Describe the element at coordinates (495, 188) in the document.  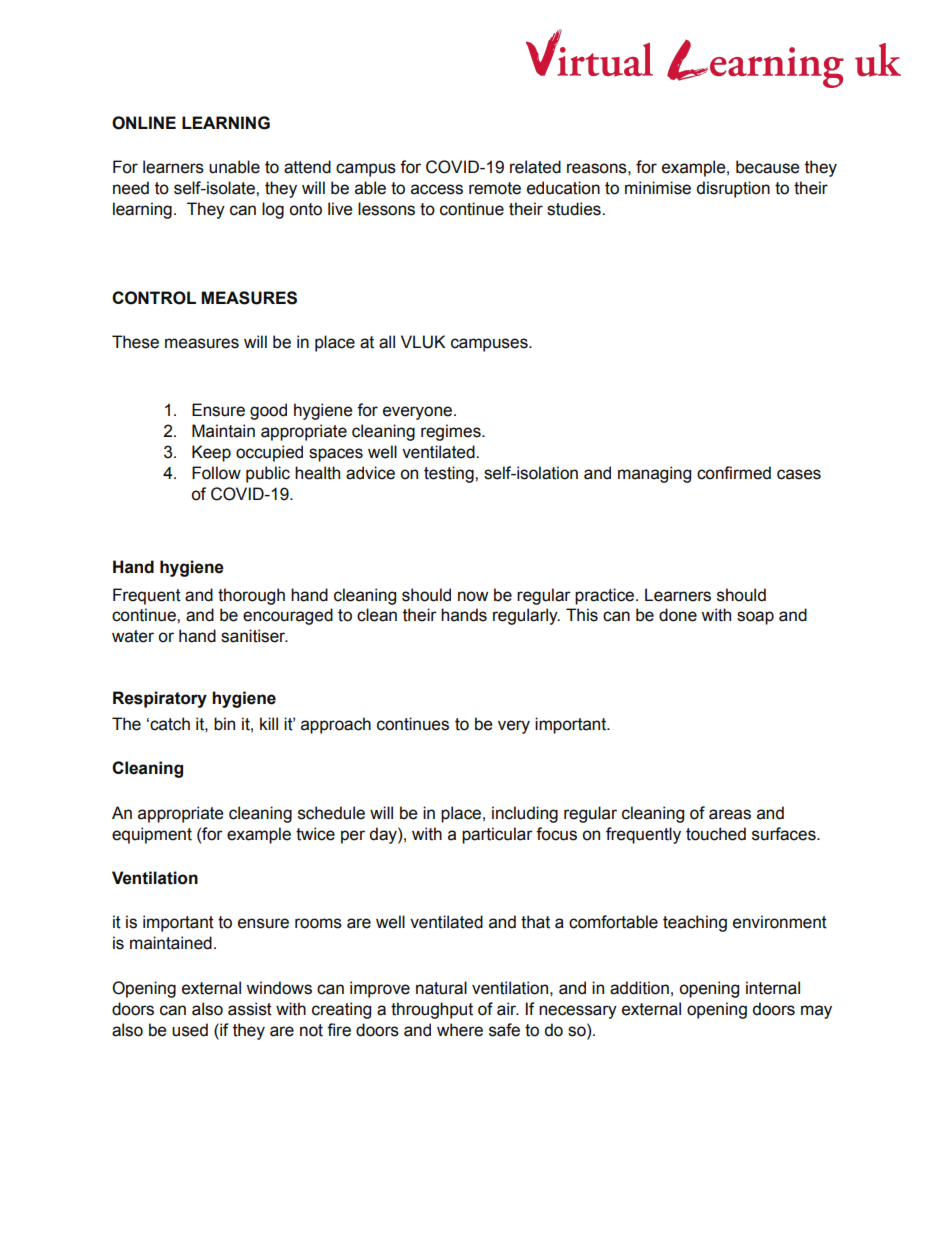
I see `remote` at that location.
